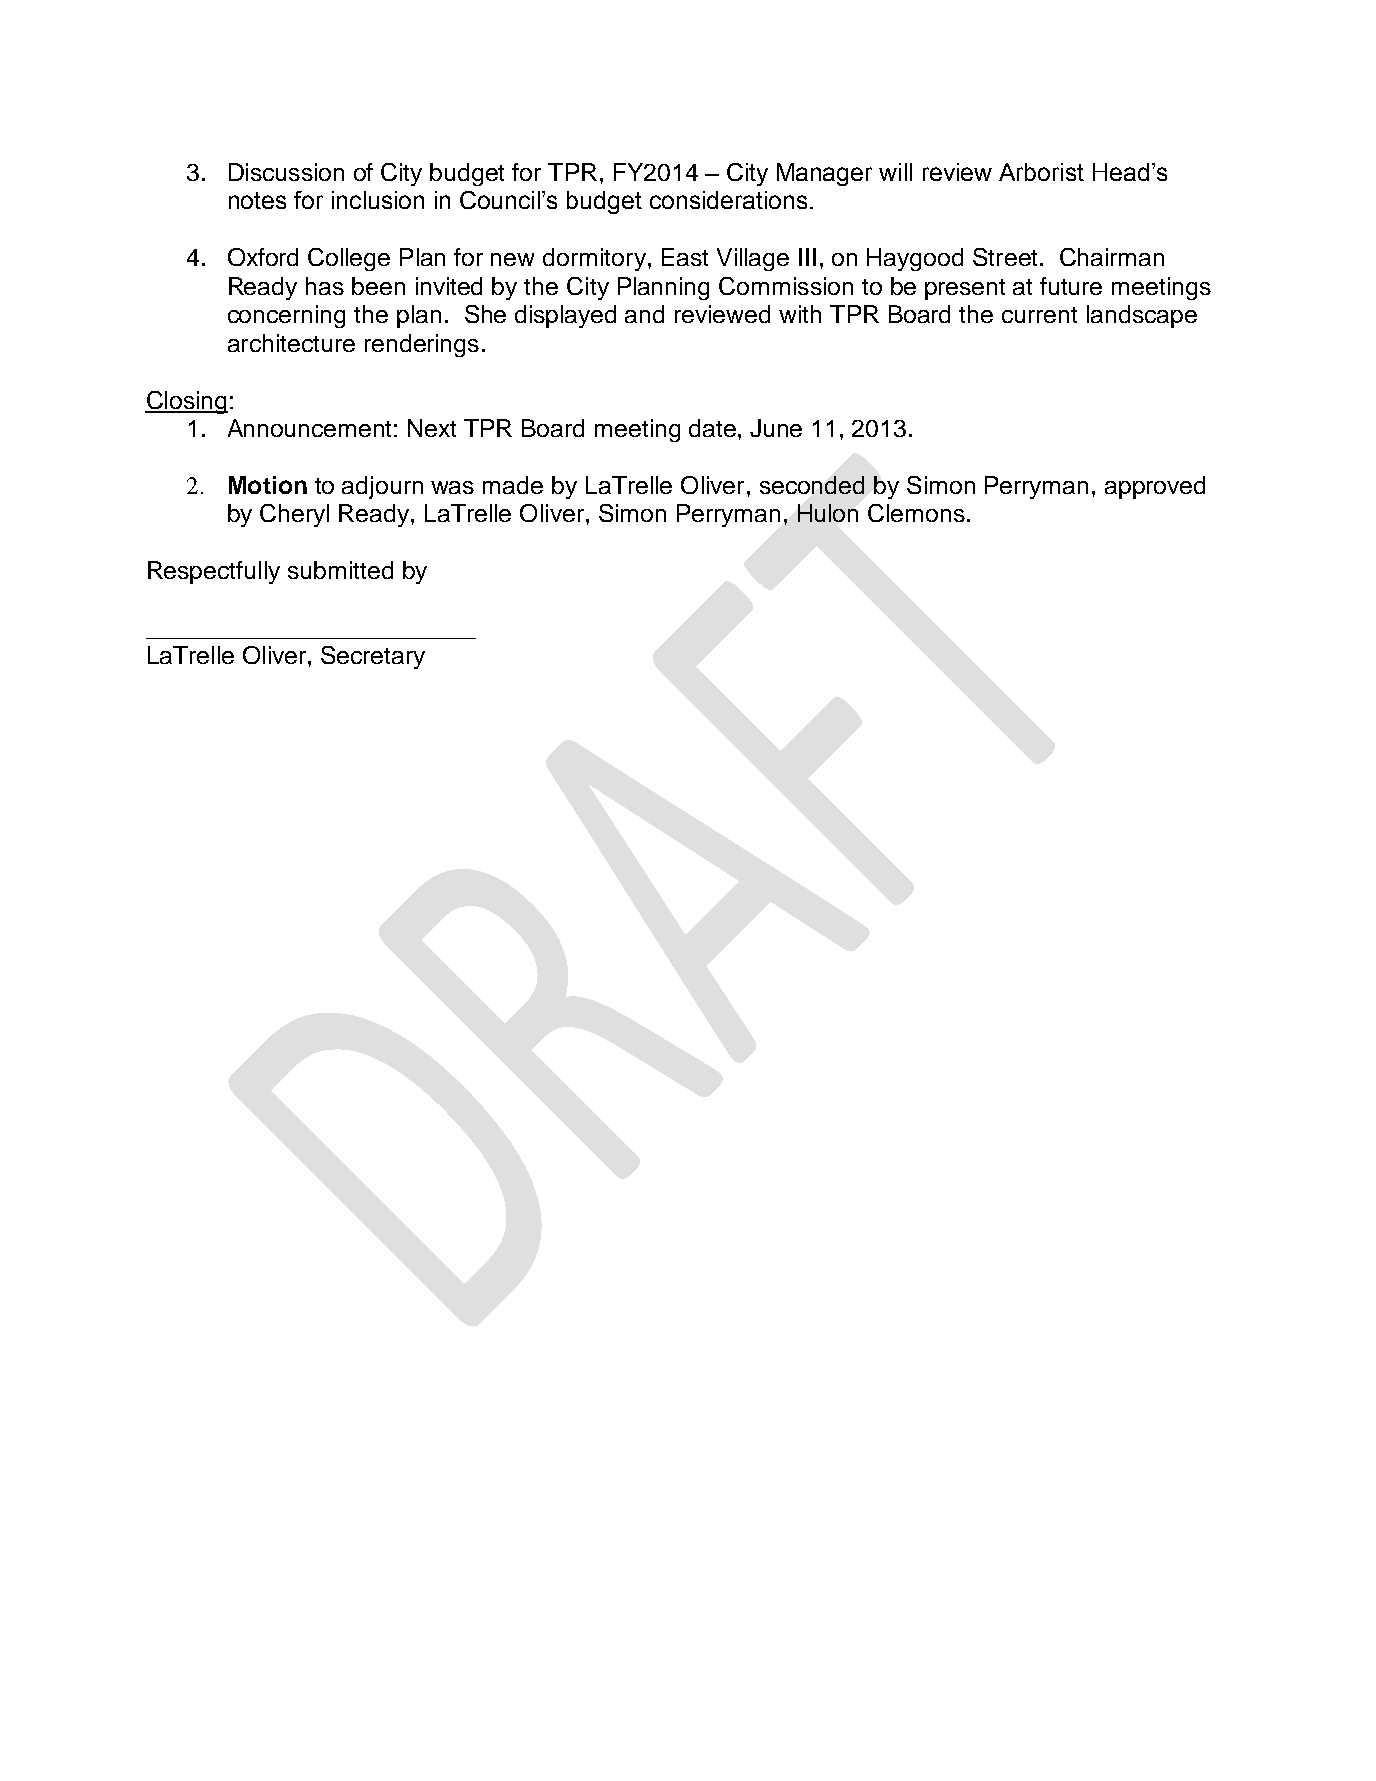  What do you see at coordinates (776, 428) in the screenshot?
I see `June` at bounding box center [776, 428].
